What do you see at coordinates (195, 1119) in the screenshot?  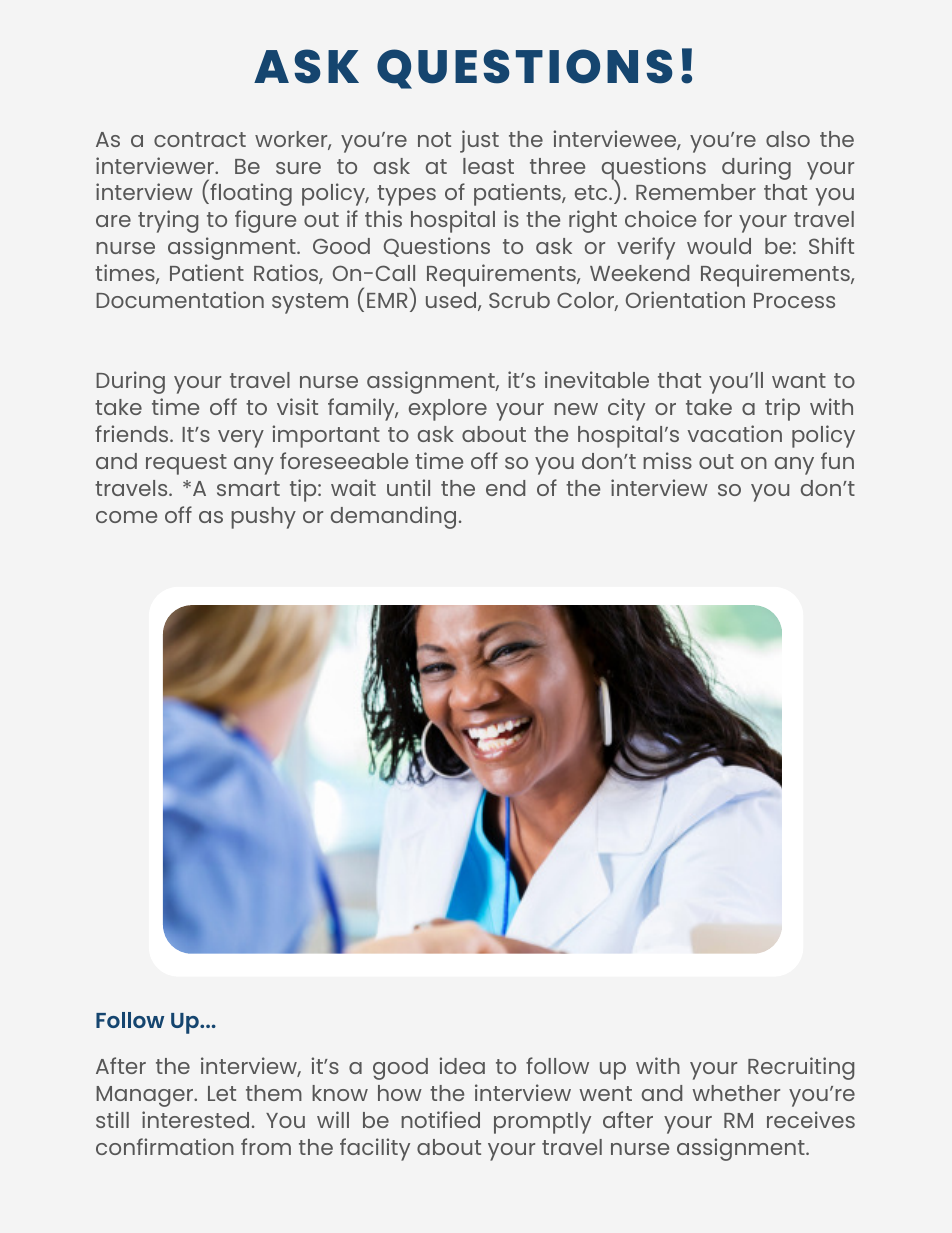 I see `interested` at bounding box center [195, 1119].
